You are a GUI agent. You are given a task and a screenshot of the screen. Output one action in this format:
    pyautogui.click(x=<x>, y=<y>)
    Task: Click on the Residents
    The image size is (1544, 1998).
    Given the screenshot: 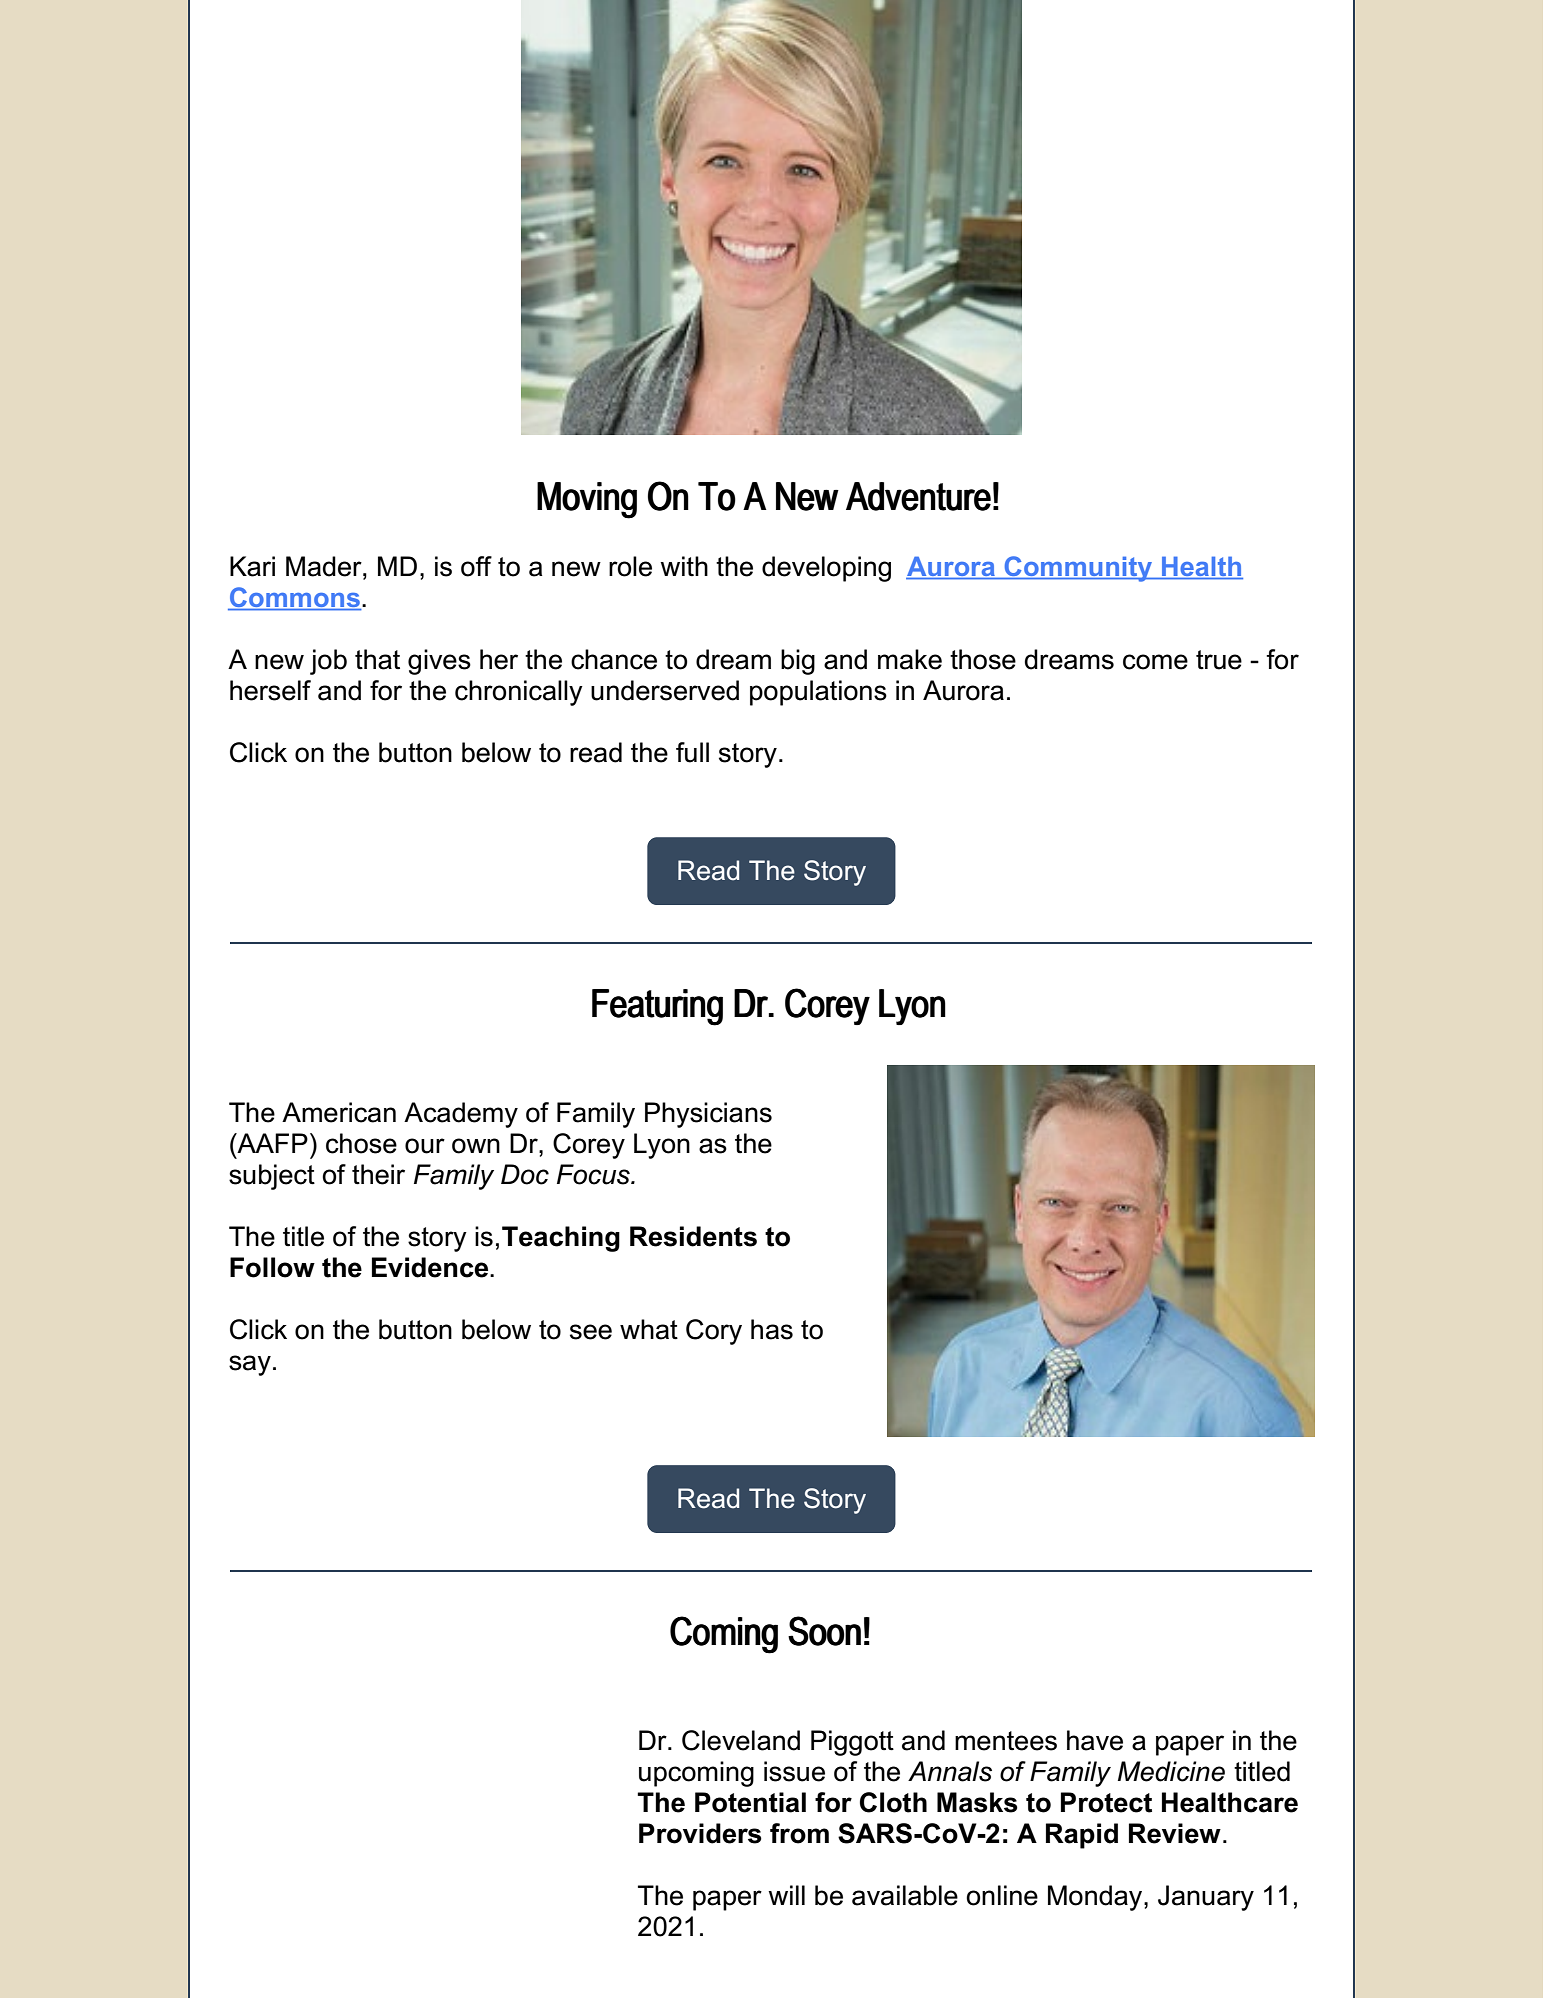 What is the action you would take?
    pyautogui.click(x=693, y=1236)
